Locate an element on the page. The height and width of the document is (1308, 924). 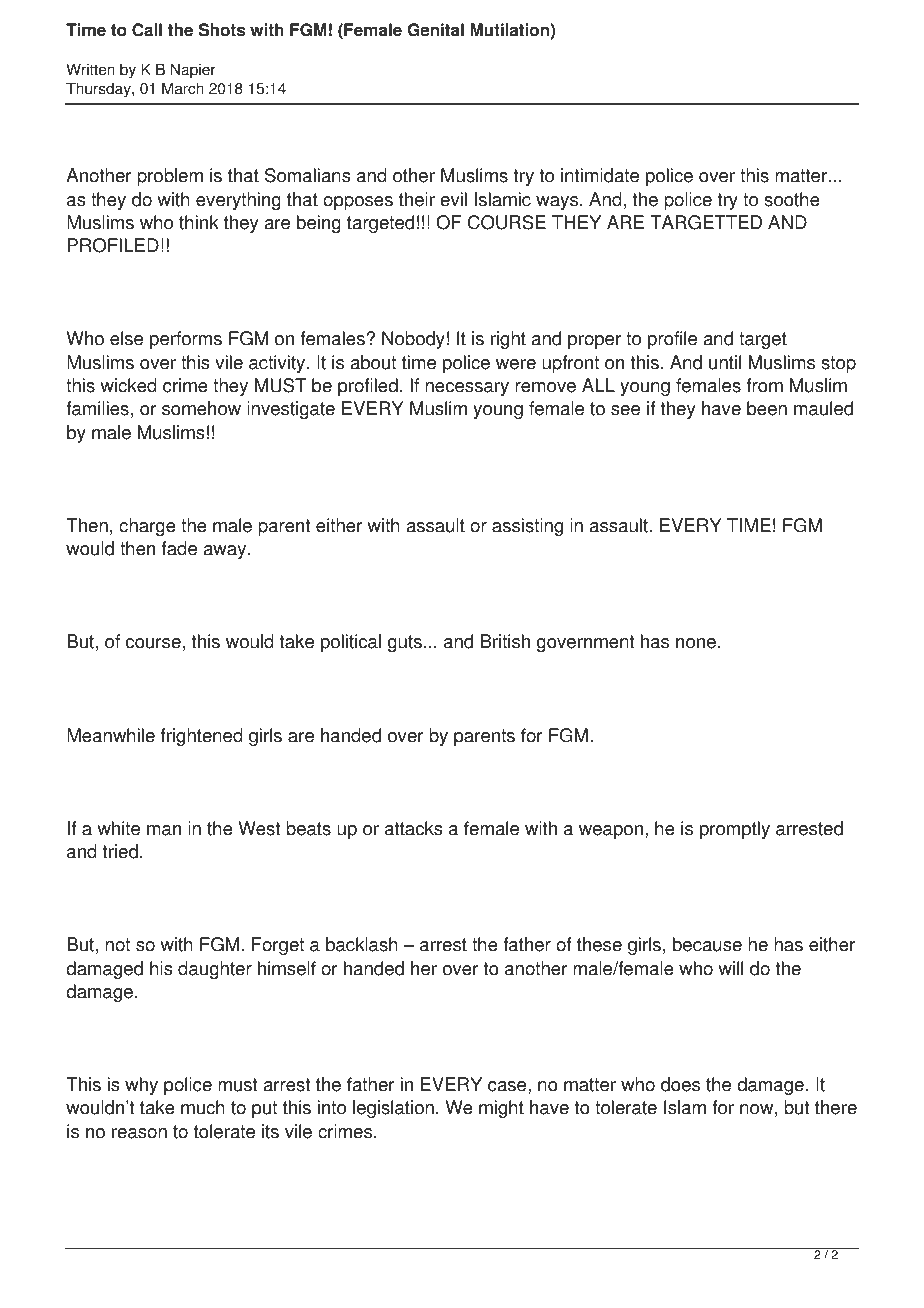
attacks is located at coordinates (414, 828).
